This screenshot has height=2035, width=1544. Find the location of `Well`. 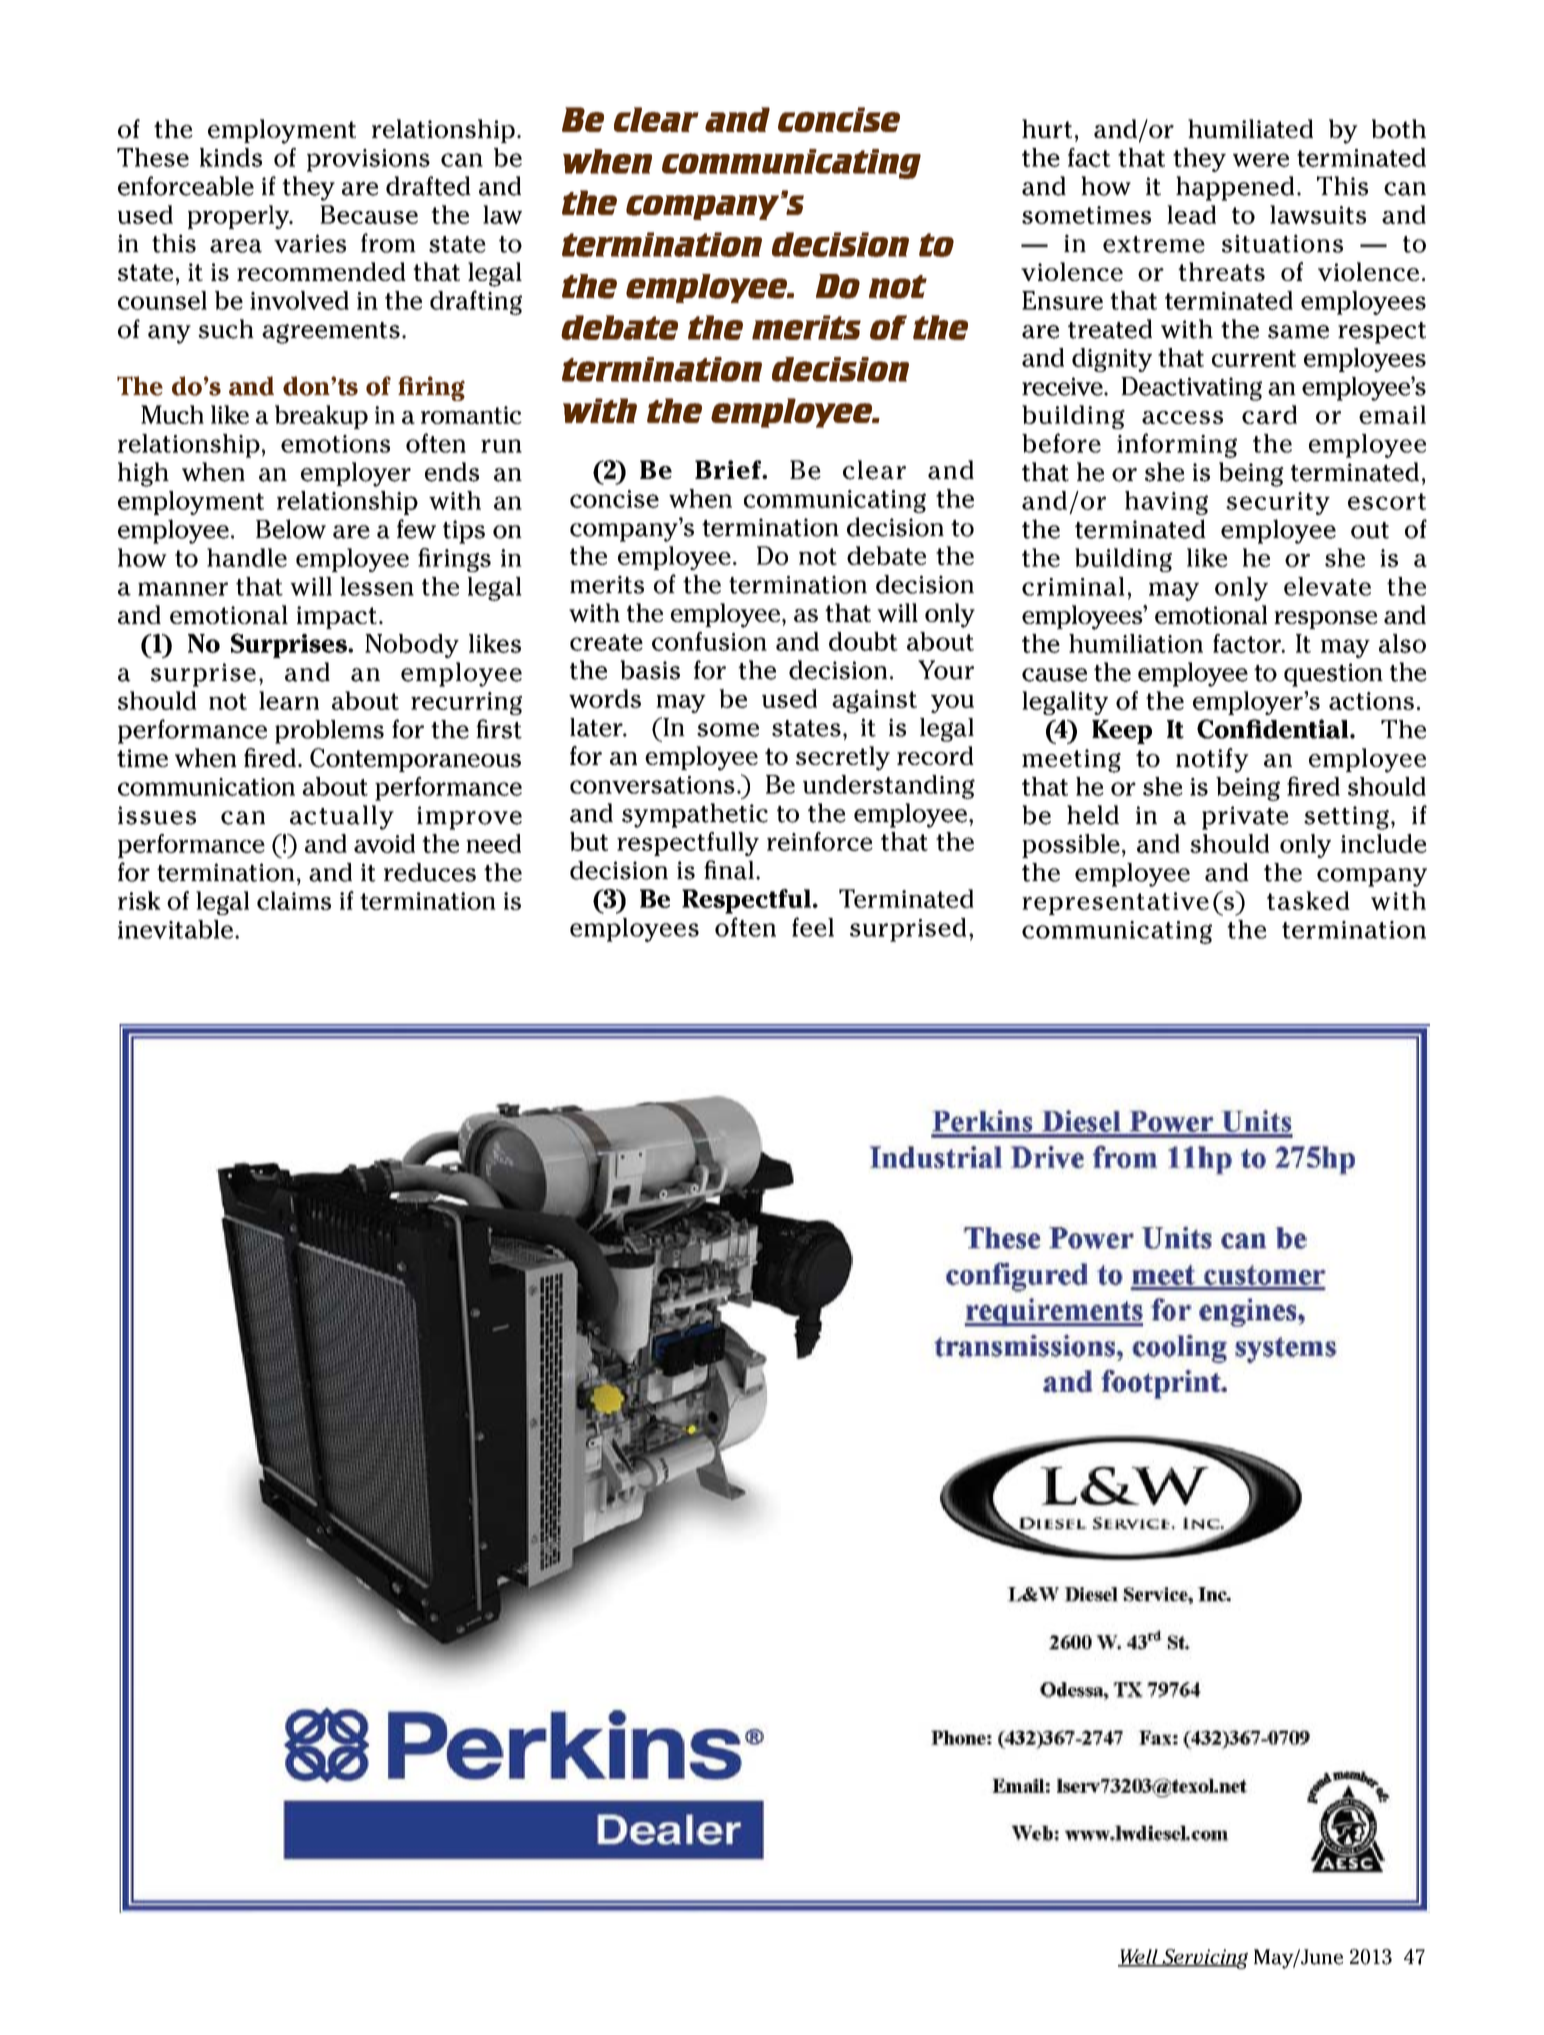

Well is located at coordinates (1139, 1957).
